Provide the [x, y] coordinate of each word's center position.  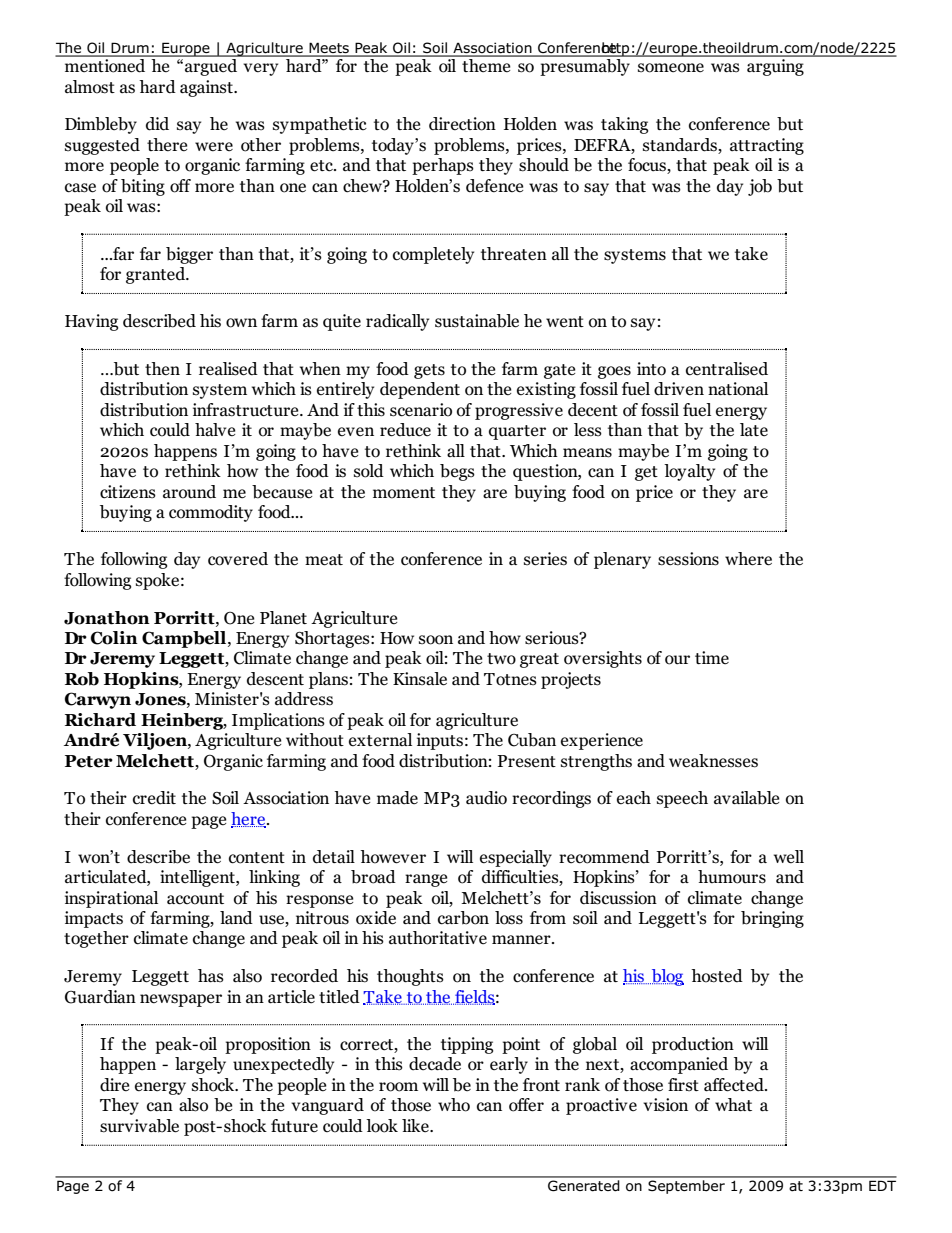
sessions [688, 559]
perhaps [443, 166]
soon [436, 640]
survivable [139, 1126]
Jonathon [107, 618]
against [207, 88]
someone [671, 68]
